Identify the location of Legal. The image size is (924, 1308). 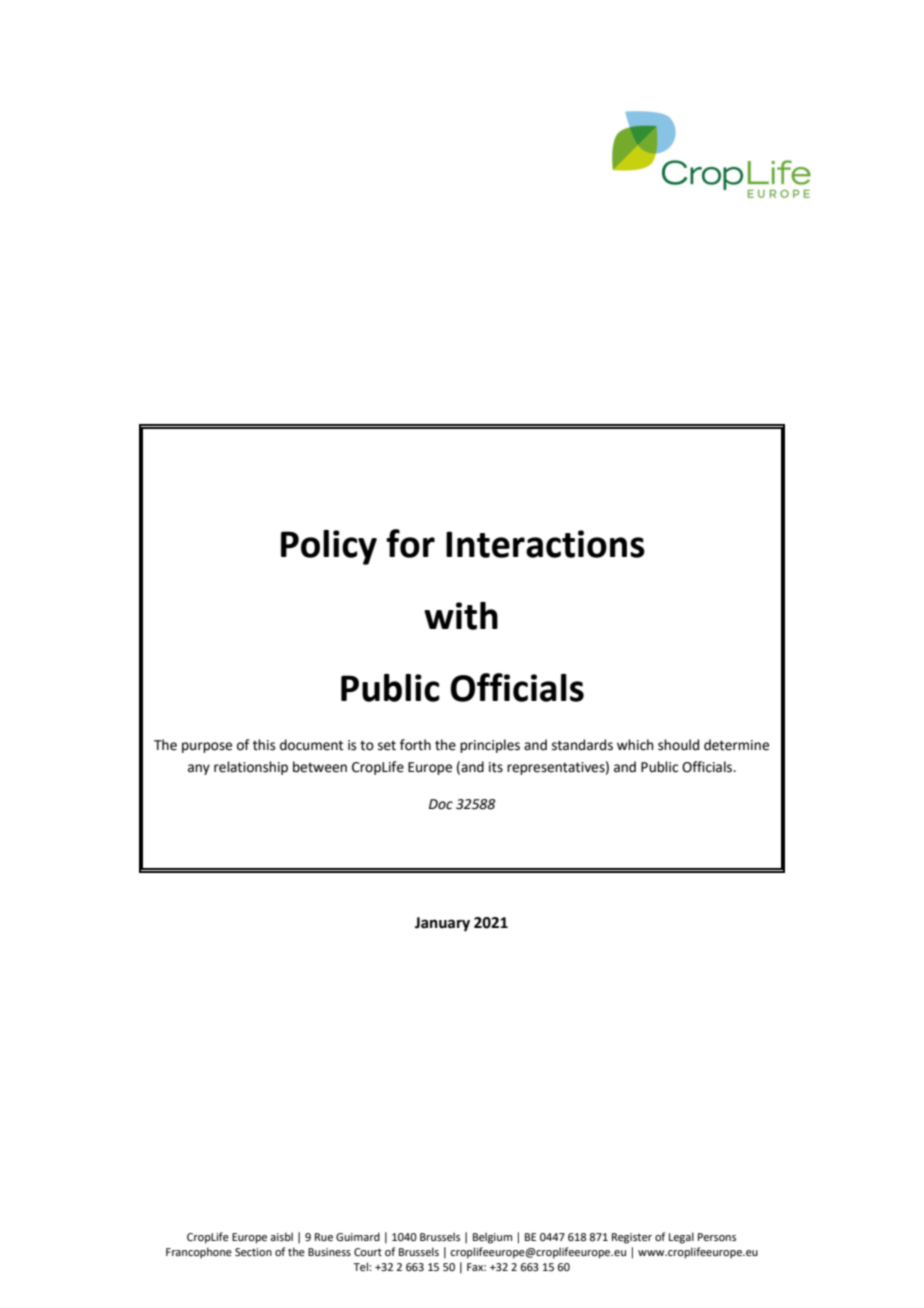
(681, 1238).
